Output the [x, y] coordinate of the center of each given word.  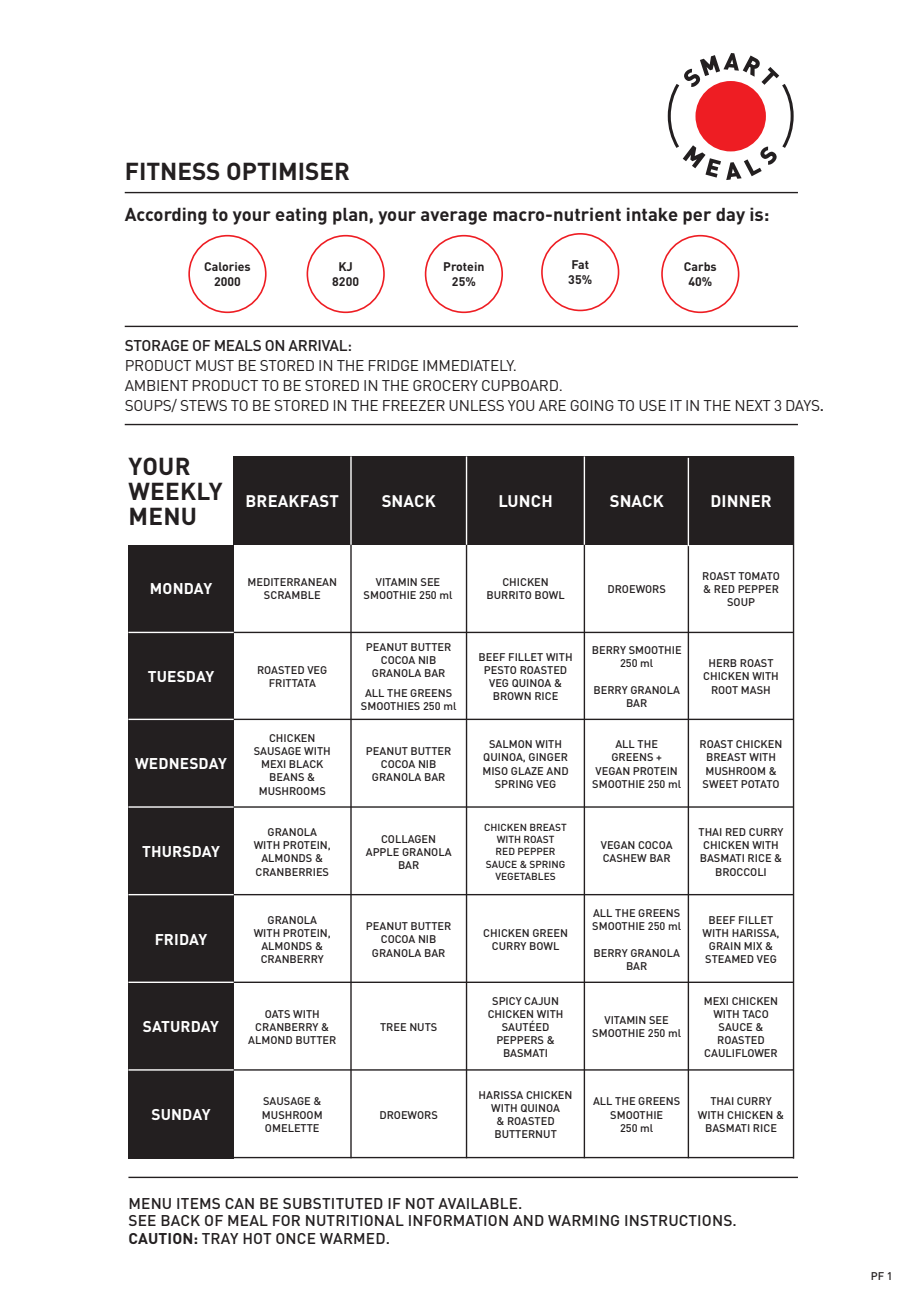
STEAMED [729, 959]
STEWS [204, 405]
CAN [239, 1203]
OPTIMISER [288, 171]
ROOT [725, 690]
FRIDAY [181, 939]
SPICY [507, 1001]
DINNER [741, 501]
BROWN [512, 696]
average [454, 218]
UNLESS [476, 405]
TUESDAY [181, 676]
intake [652, 214]
